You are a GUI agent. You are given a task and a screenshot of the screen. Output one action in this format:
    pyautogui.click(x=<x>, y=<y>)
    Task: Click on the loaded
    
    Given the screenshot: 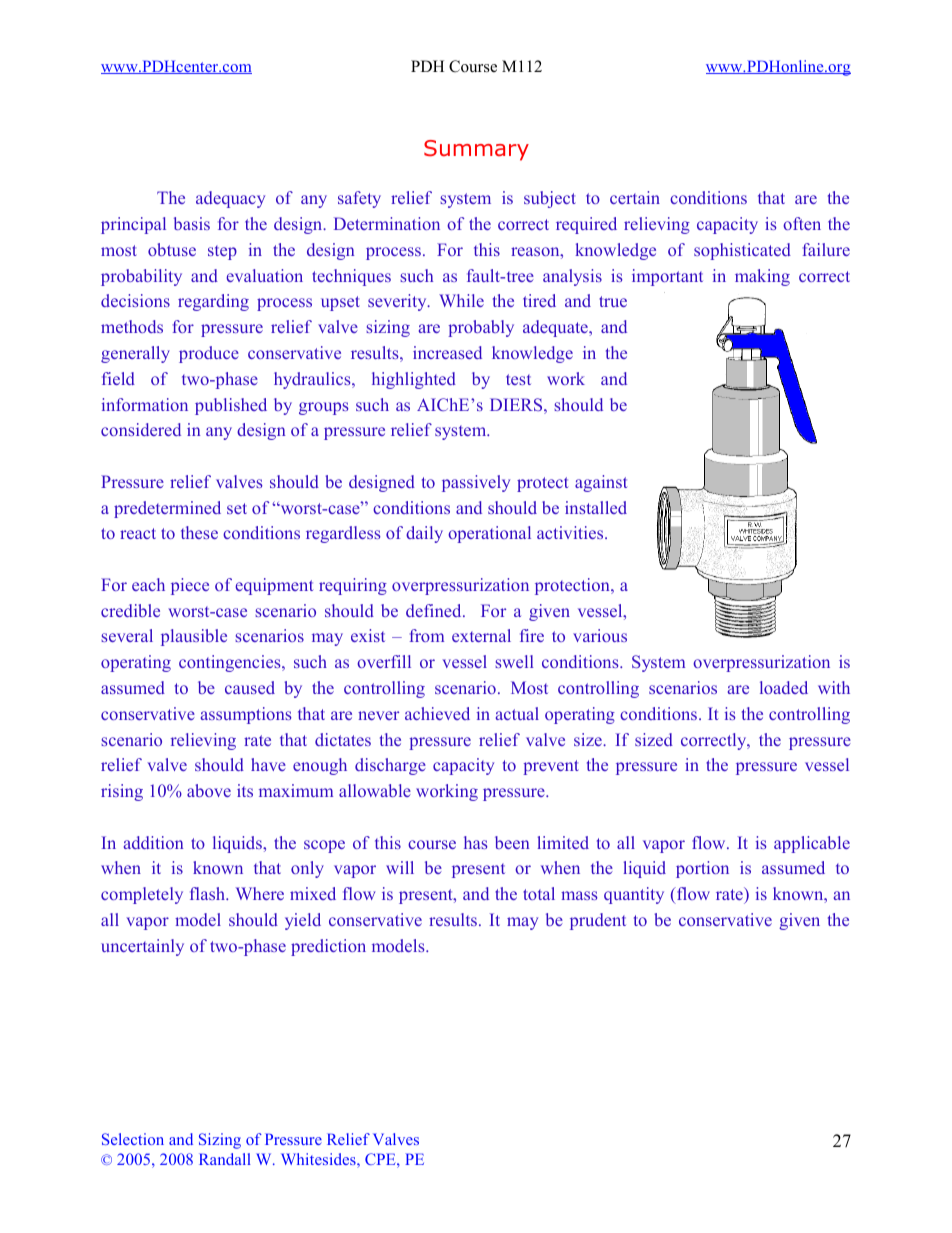 What is the action you would take?
    pyautogui.click(x=784, y=687)
